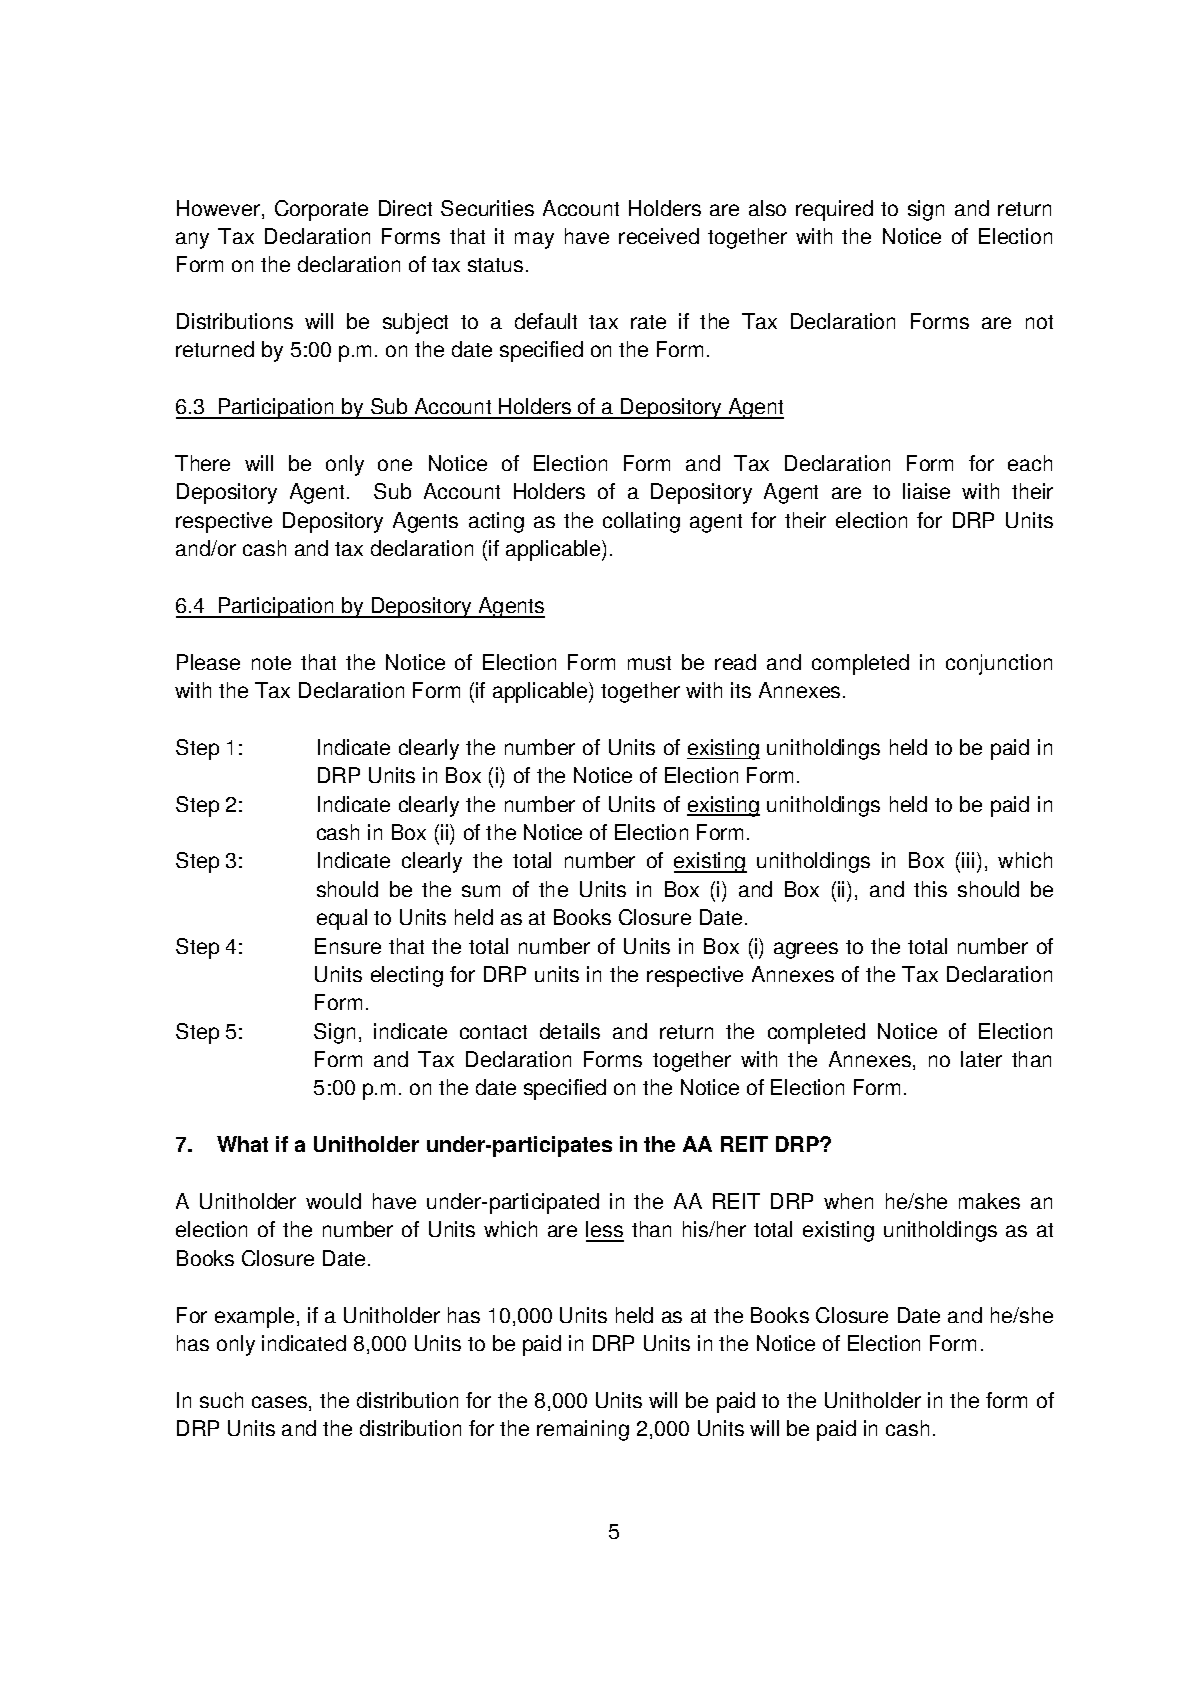 The width and height of the document is (1193, 1688). Describe the element at coordinates (342, 919) in the document. I see `equal` at that location.
